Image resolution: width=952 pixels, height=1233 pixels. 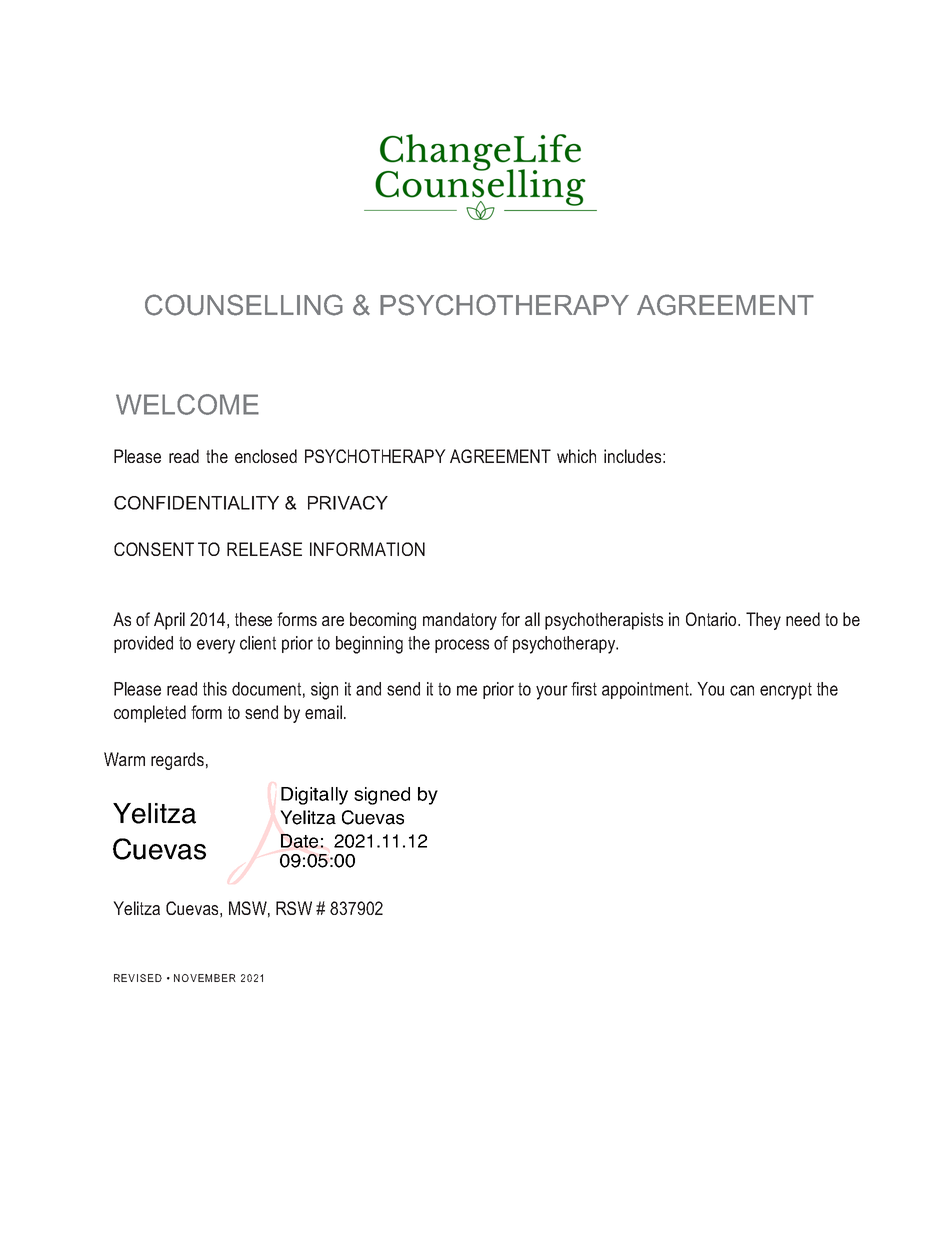 I want to click on Date, so click(x=299, y=841).
